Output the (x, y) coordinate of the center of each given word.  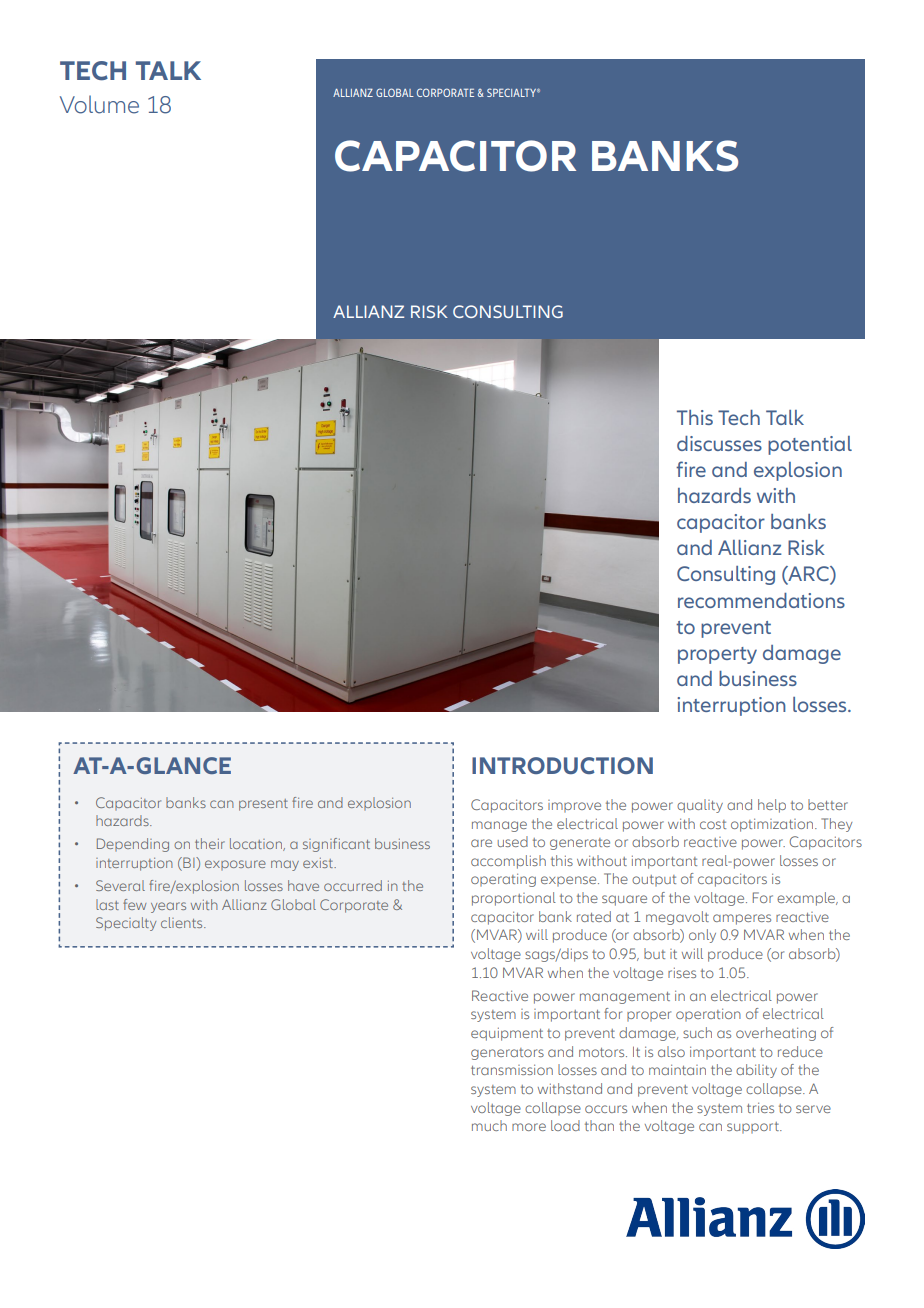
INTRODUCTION (562, 765)
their (210, 843)
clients (183, 922)
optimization (773, 825)
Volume (99, 104)
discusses (719, 443)
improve (574, 806)
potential (810, 445)
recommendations (761, 600)
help (772, 806)
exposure (235, 865)
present (263, 805)
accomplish (508, 862)
